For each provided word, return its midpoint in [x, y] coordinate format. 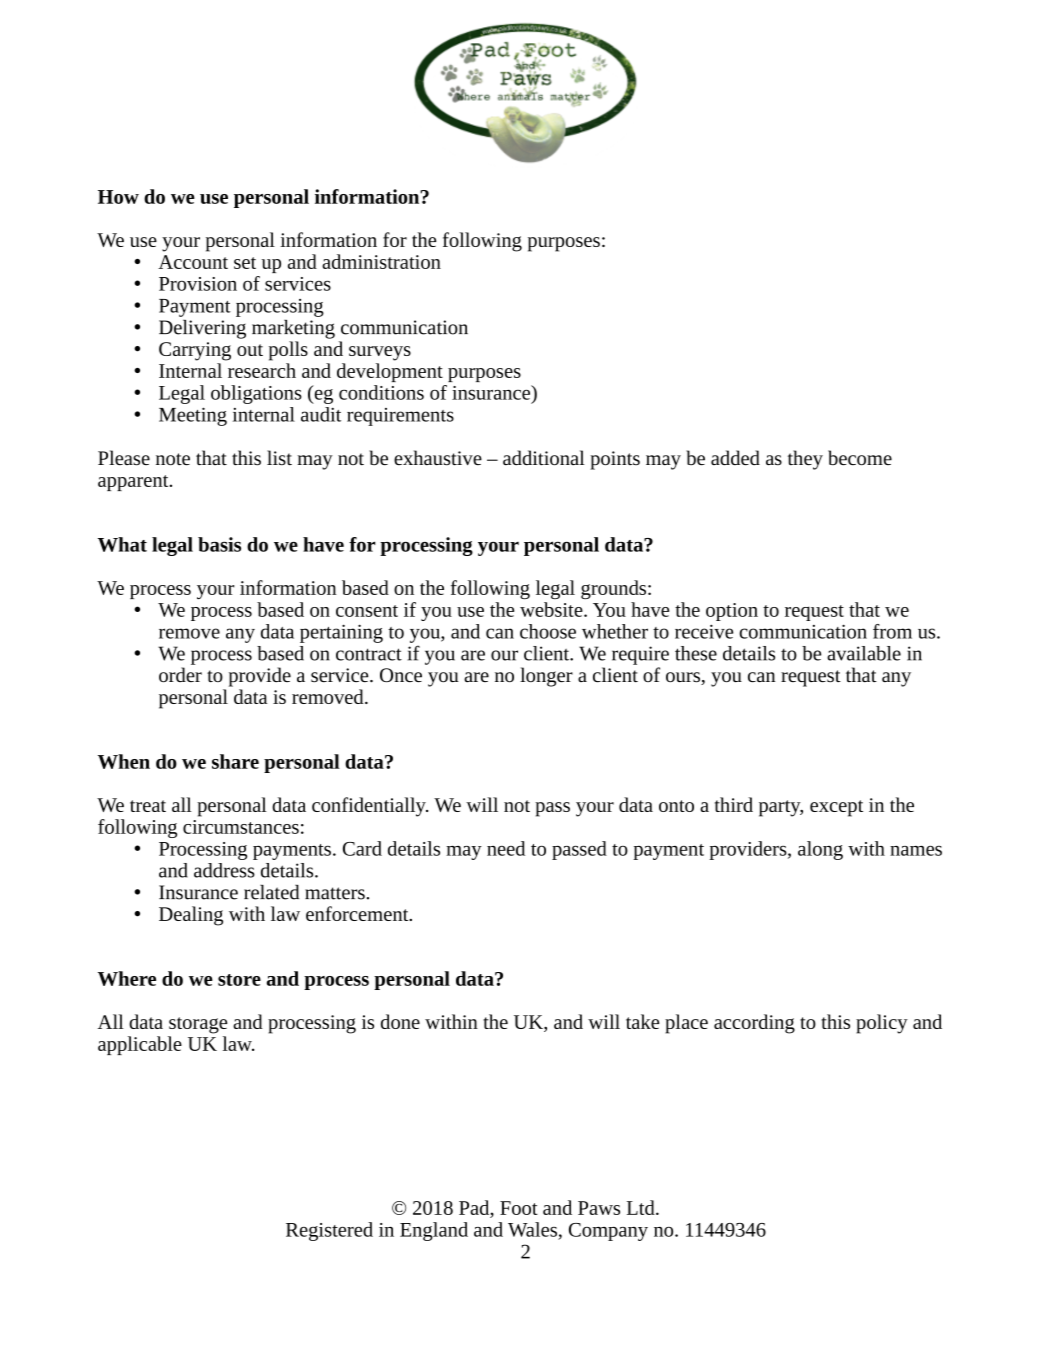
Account [193, 262]
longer [546, 677]
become [860, 457]
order [180, 674]
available [864, 653]
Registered [329, 1231]
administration [381, 261]
